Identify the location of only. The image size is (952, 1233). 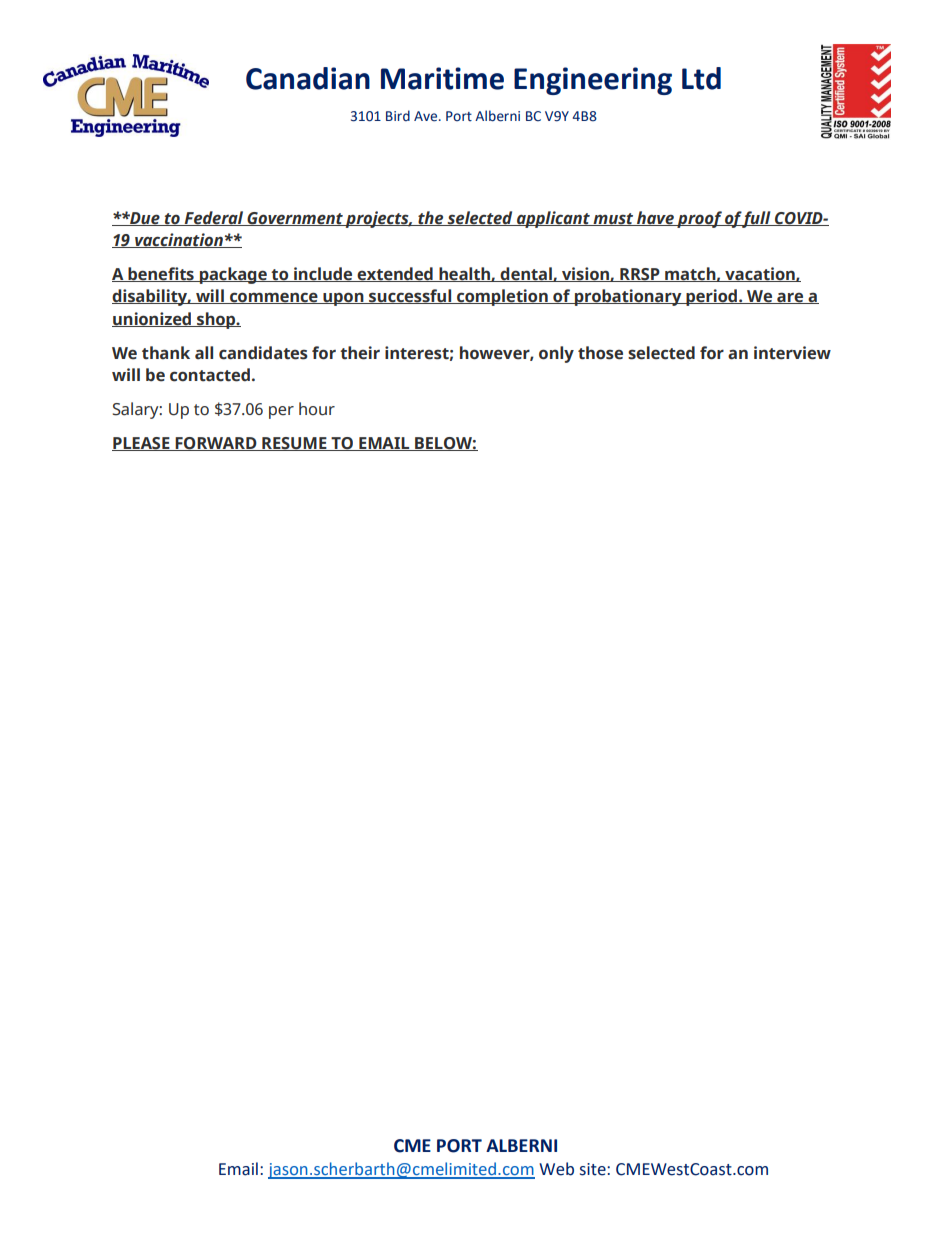
(556, 354).
